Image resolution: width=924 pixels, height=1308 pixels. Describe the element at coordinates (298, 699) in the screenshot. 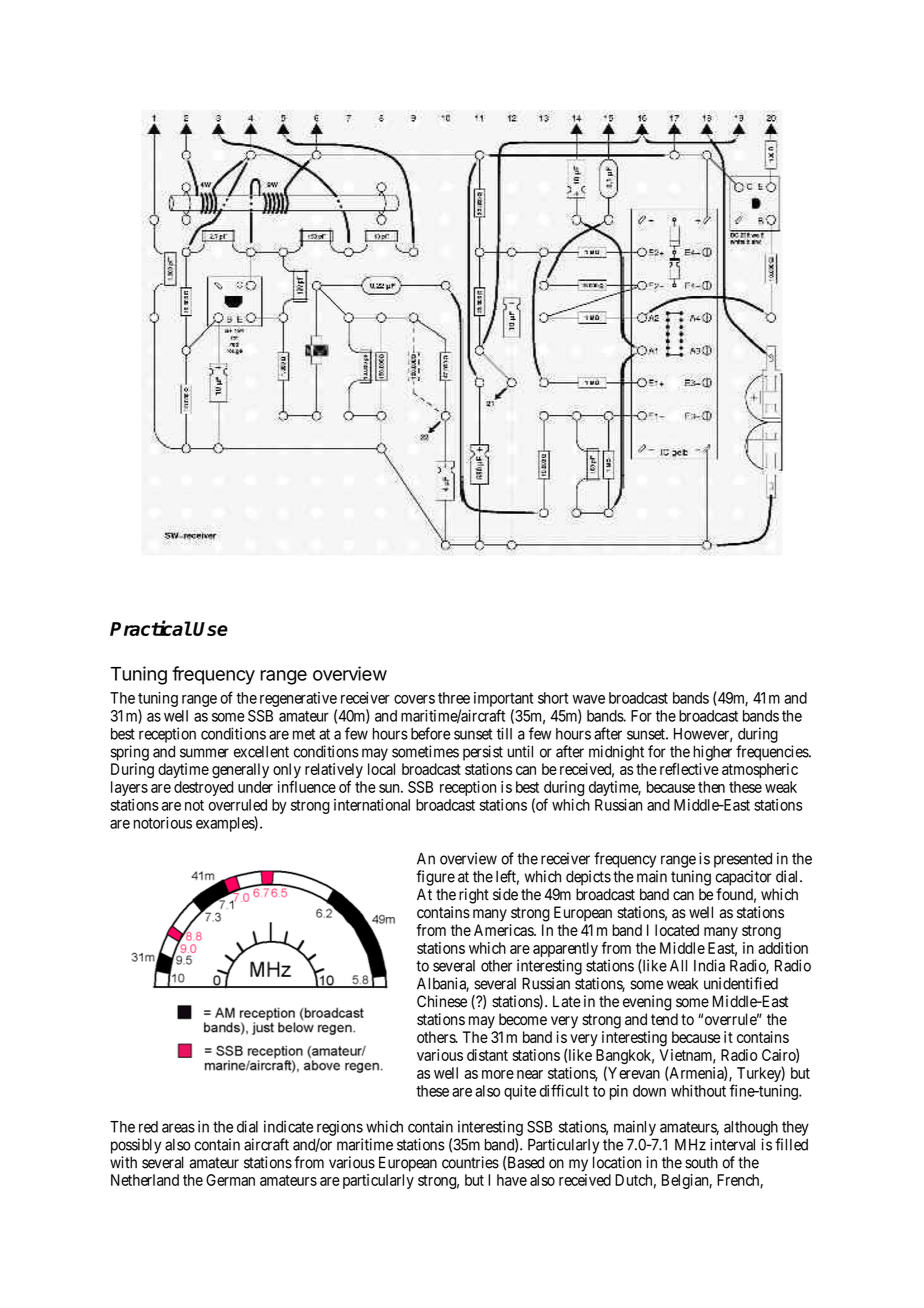

I see `regenerative` at that location.
